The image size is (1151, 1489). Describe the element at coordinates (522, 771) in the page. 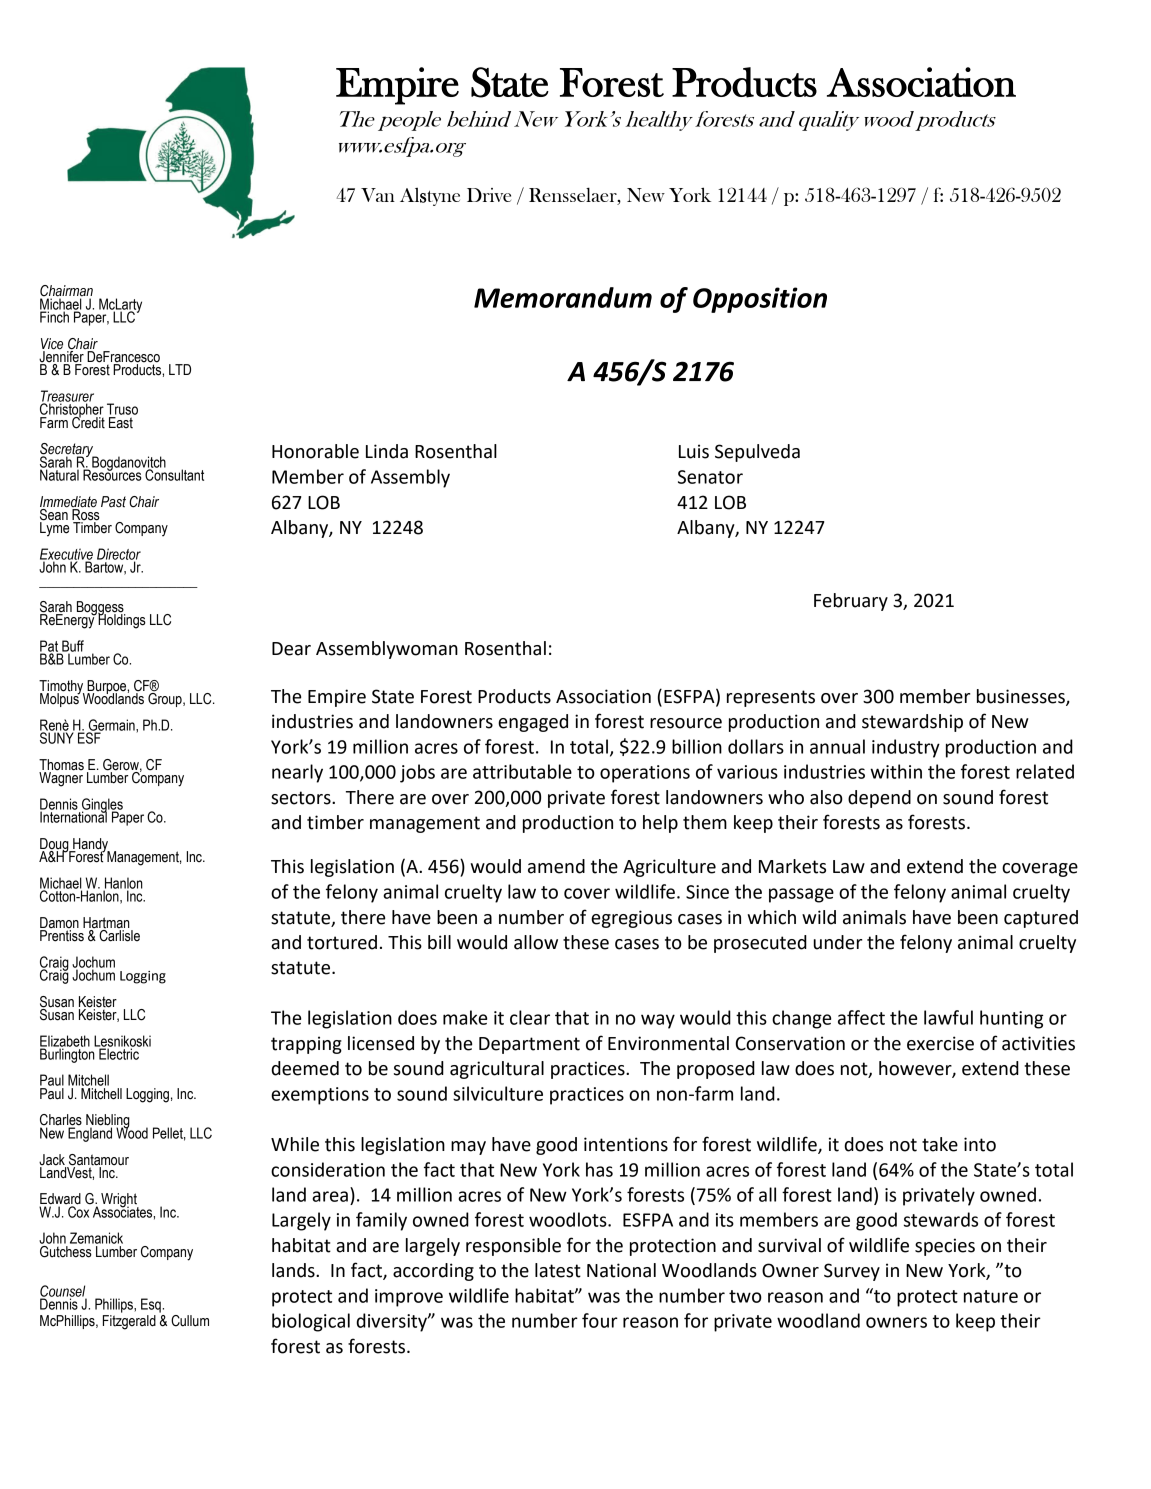

I see `attributable` at that location.
